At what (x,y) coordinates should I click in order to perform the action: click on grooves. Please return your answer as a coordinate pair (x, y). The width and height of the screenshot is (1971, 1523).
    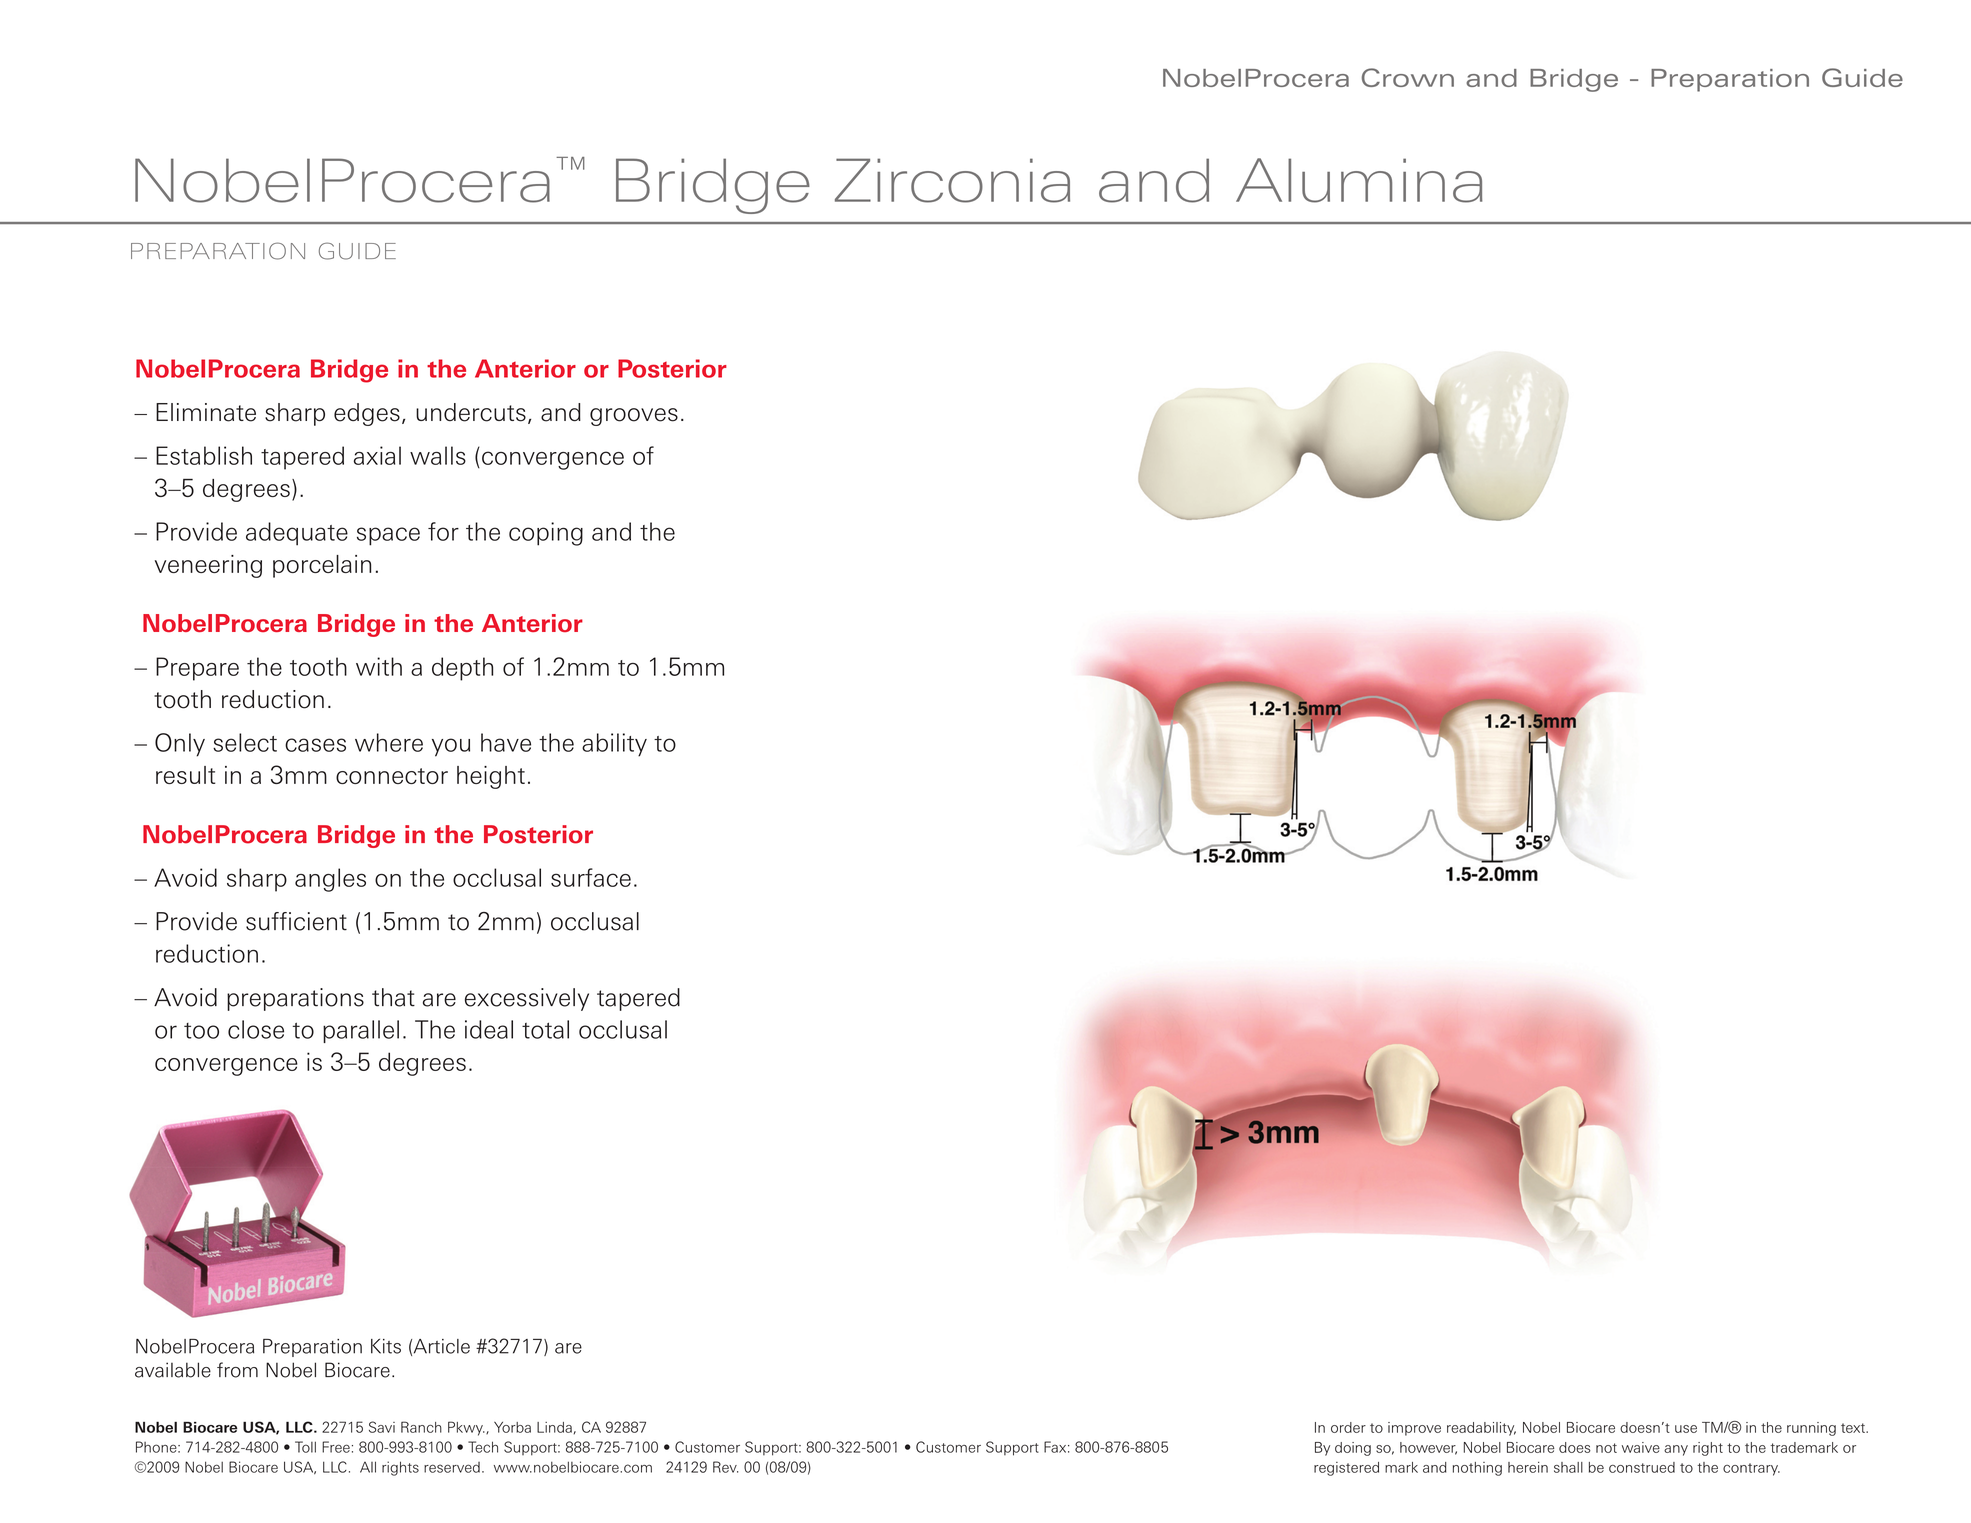
    Looking at the image, I should click on (634, 417).
